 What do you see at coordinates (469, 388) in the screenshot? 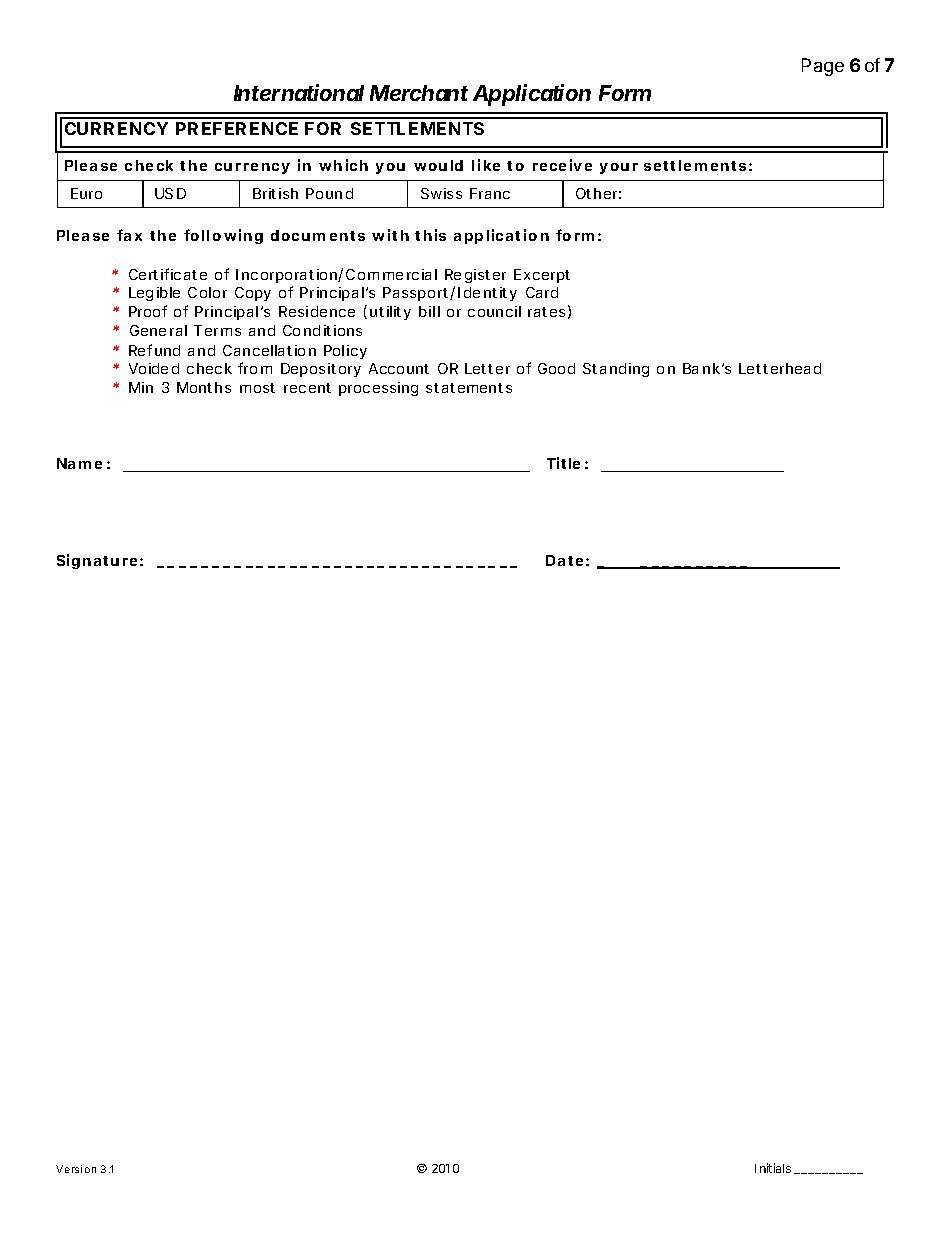
I see `statements` at bounding box center [469, 388].
